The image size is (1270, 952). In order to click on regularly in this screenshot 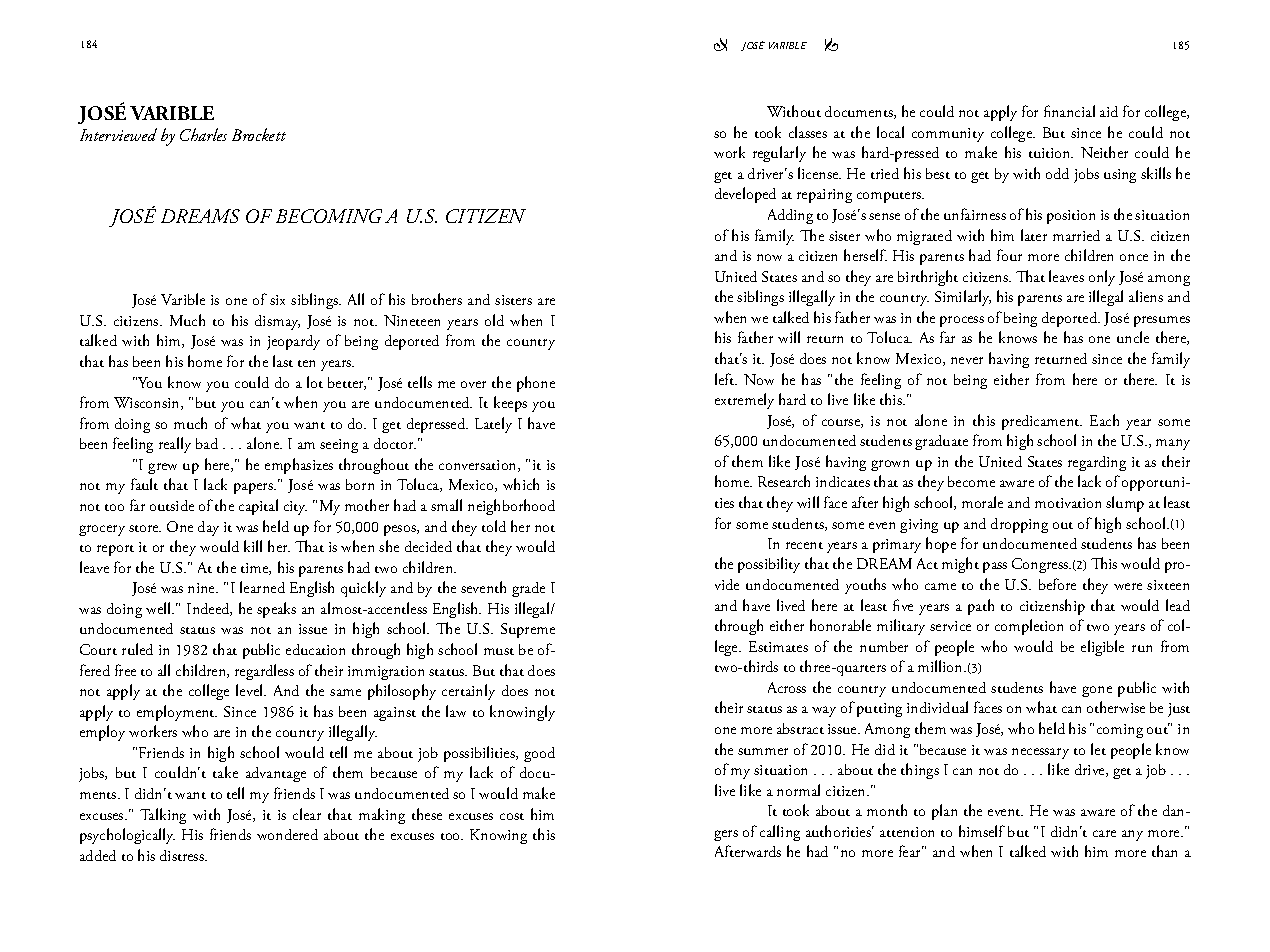, I will do `click(779, 154)`.
